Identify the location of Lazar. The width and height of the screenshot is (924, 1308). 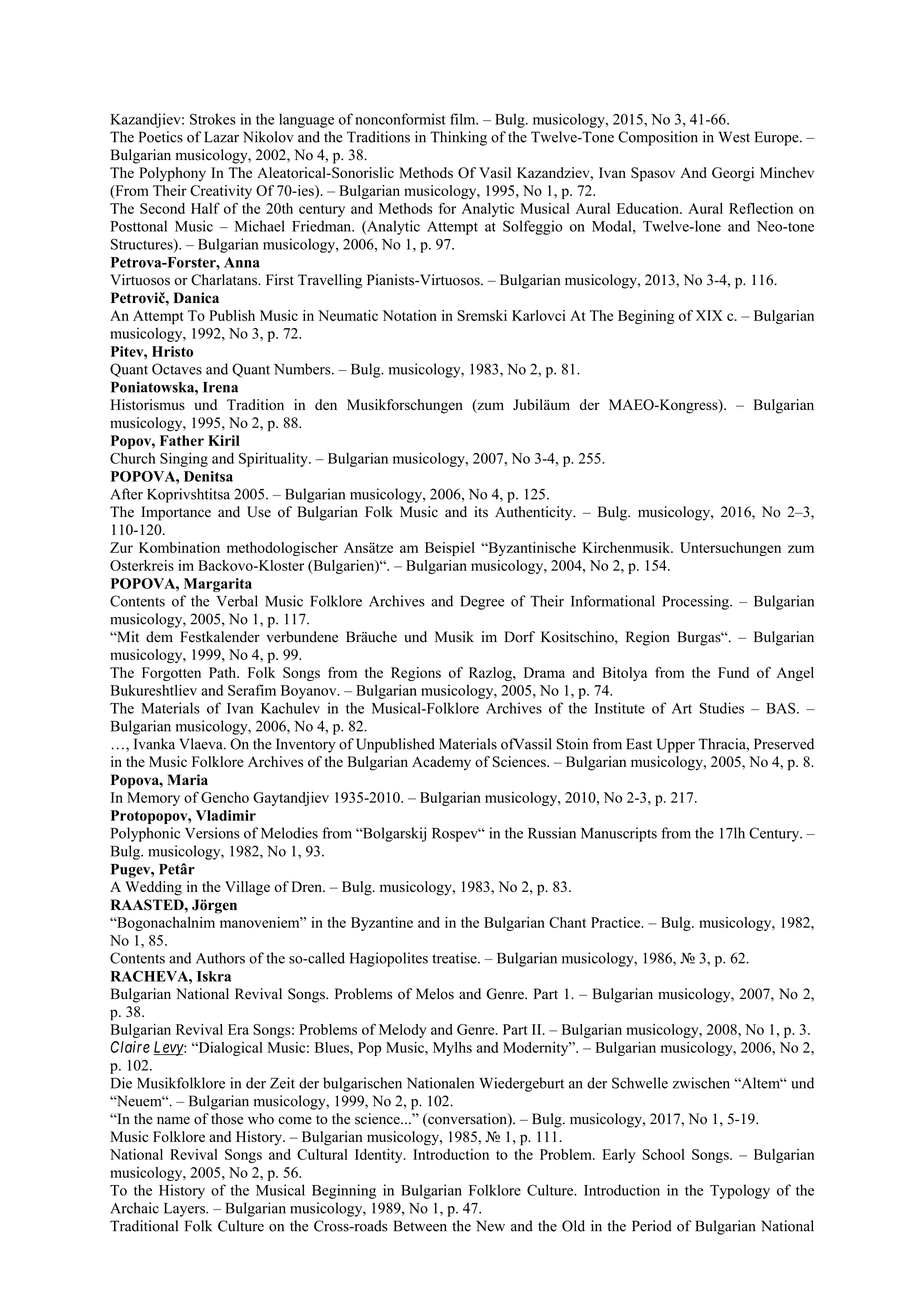
(221, 137).
